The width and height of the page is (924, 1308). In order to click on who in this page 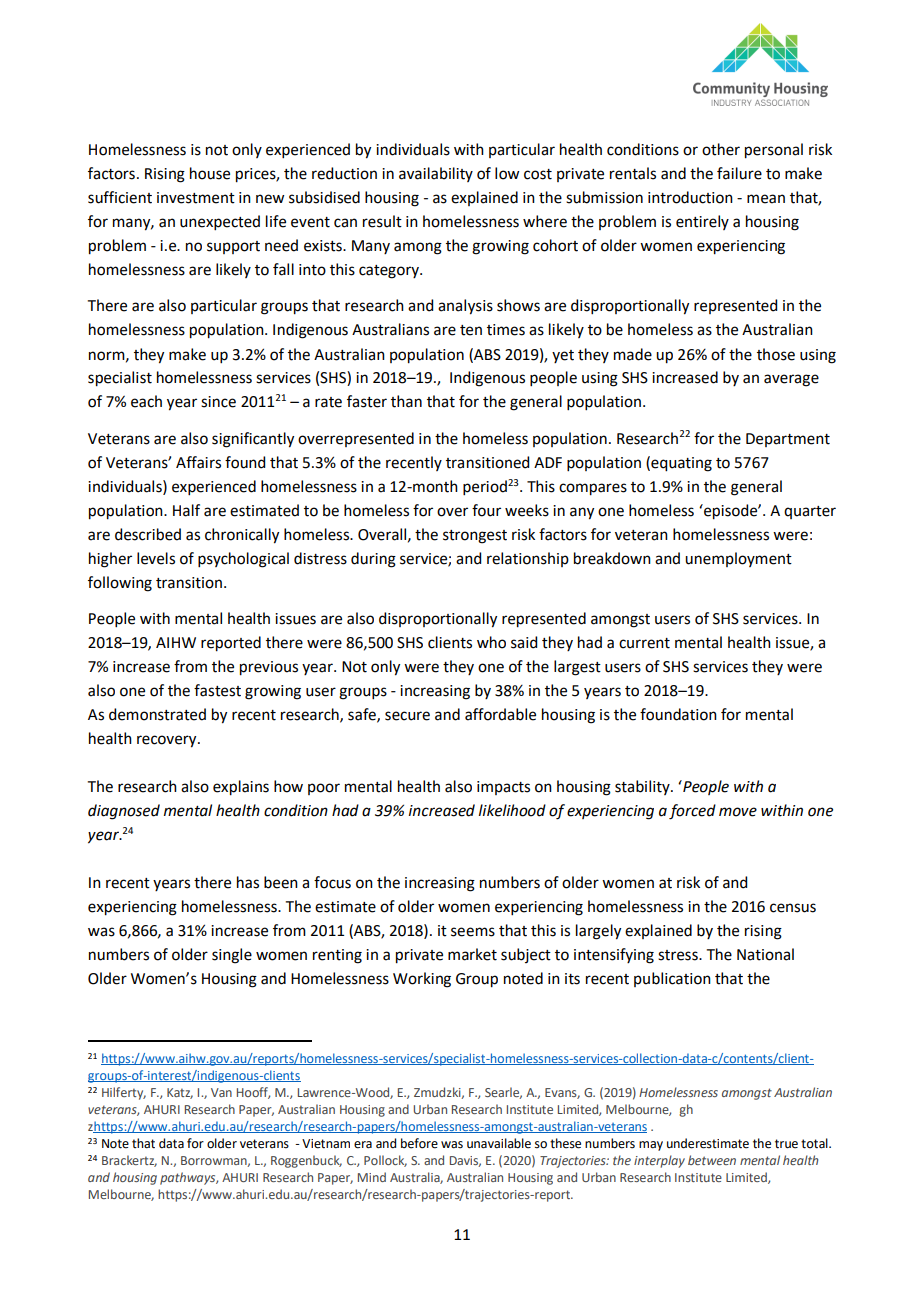, I will do `click(491, 642)`.
